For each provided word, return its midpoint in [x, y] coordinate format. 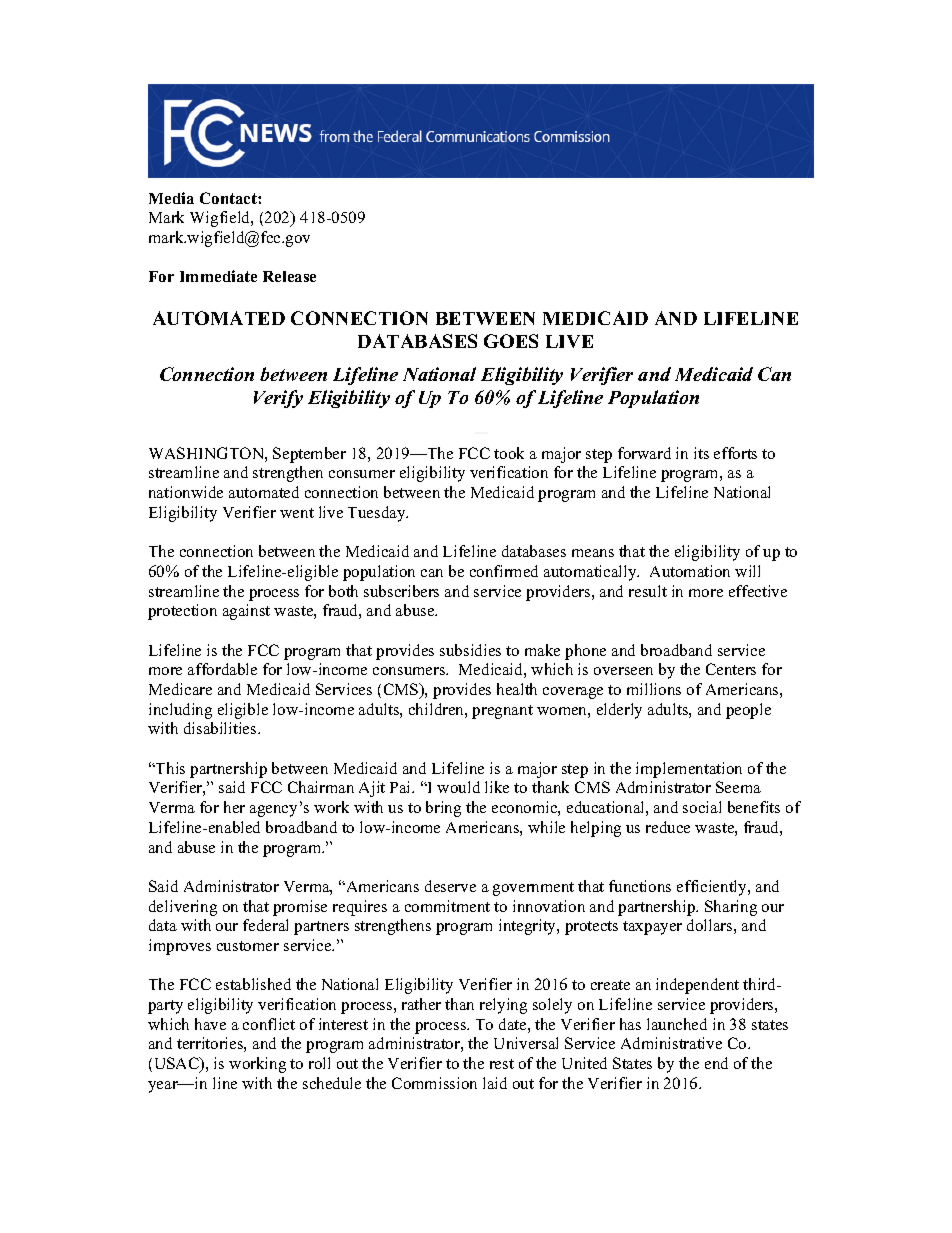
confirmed [504, 571]
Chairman [321, 787]
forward [644, 453]
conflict [269, 1024]
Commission [434, 1083]
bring [443, 809]
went [297, 513]
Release [289, 276]
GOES [511, 341]
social [702, 807]
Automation [690, 571]
